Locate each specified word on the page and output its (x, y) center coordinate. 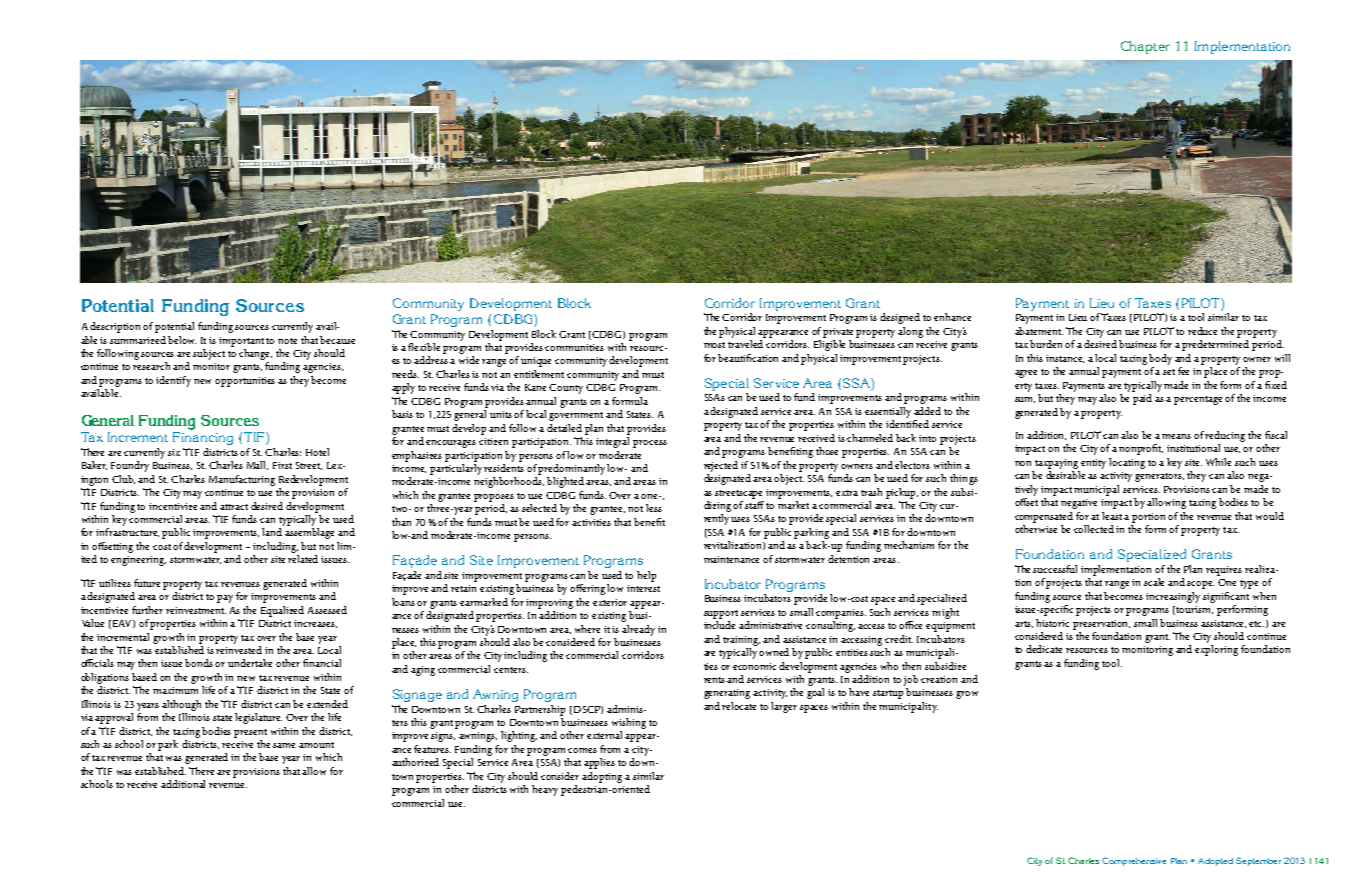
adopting (602, 777)
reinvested (239, 650)
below (182, 340)
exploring (1216, 650)
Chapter (1145, 47)
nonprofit (1141, 449)
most (714, 345)
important (241, 342)
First (282, 465)
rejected (721, 466)
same (284, 745)
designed (900, 318)
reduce (1202, 331)
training (741, 641)
